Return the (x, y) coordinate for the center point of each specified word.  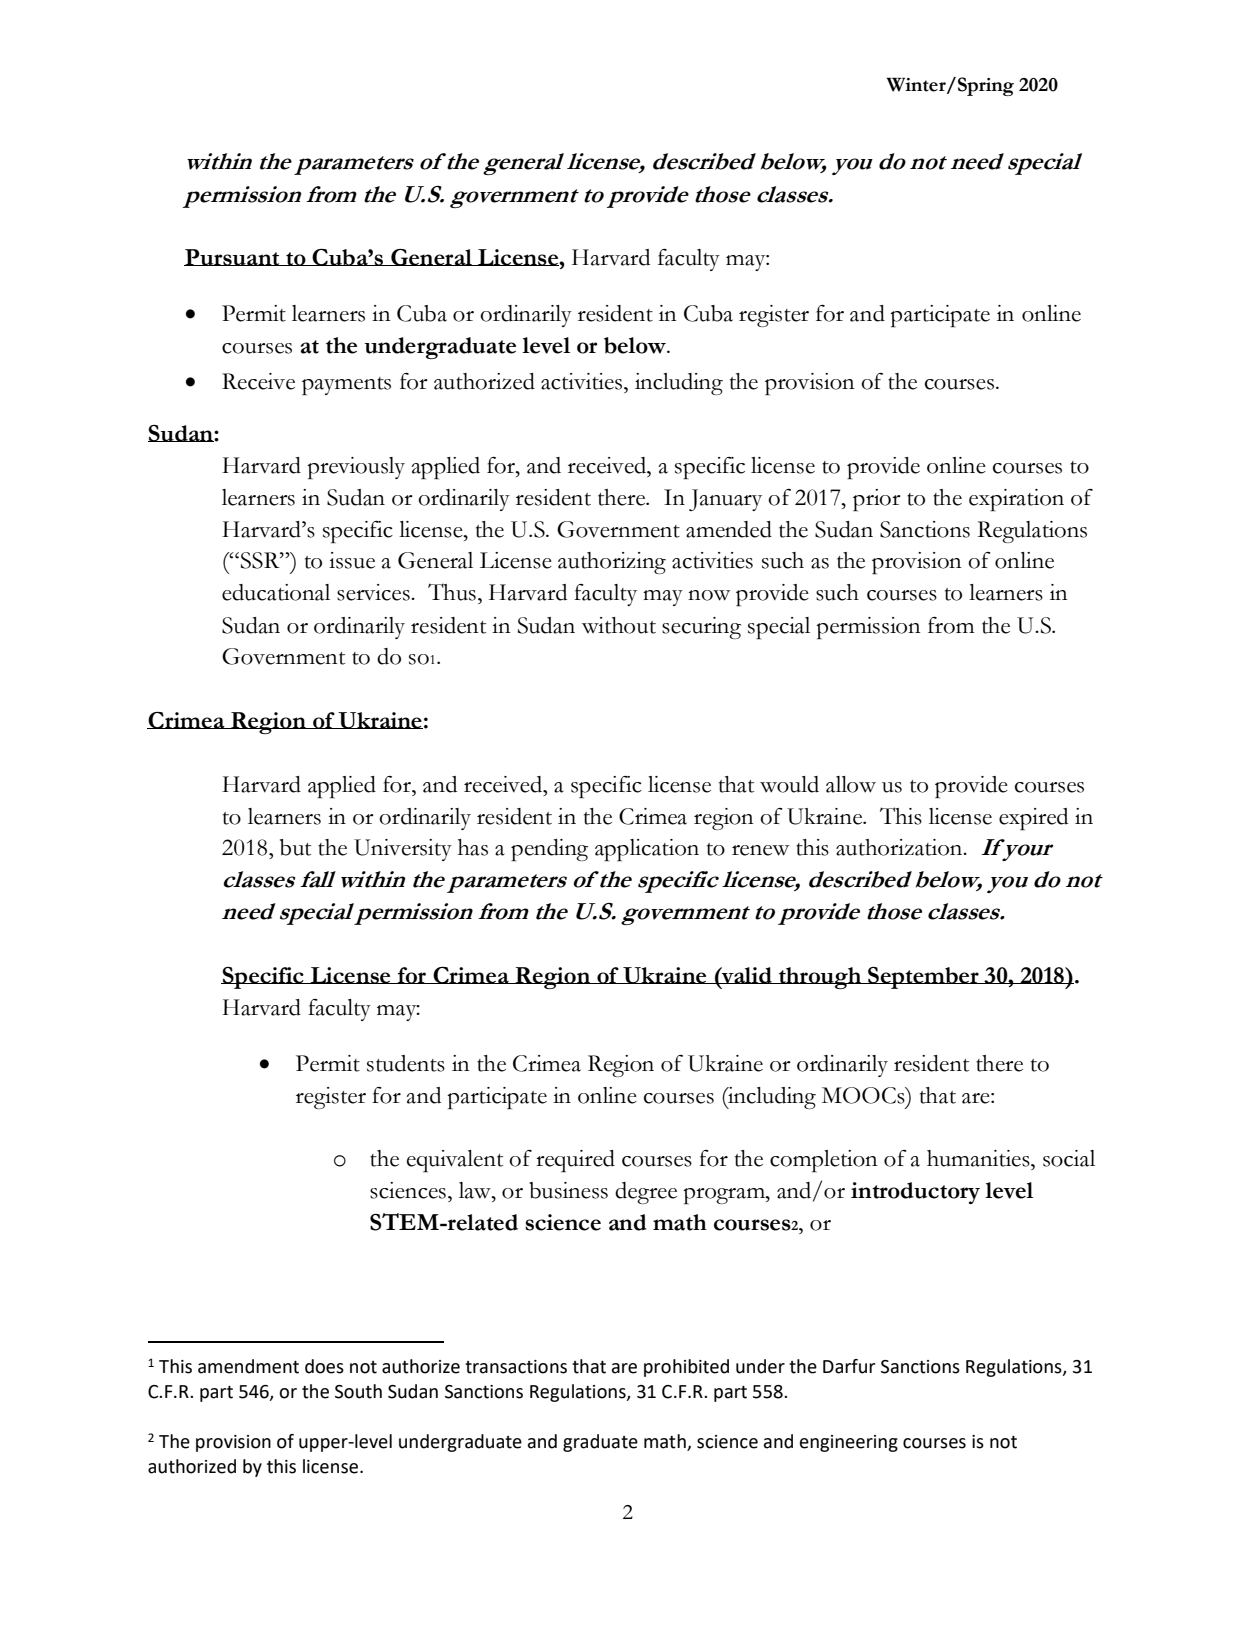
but (295, 847)
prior (877, 500)
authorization (900, 847)
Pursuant (233, 257)
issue (352, 560)
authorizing (612, 563)
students (406, 1063)
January (725, 500)
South (358, 1391)
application (647, 850)
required (575, 1161)
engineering (849, 1443)
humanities (979, 1158)
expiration (1016, 500)
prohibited (686, 1368)
